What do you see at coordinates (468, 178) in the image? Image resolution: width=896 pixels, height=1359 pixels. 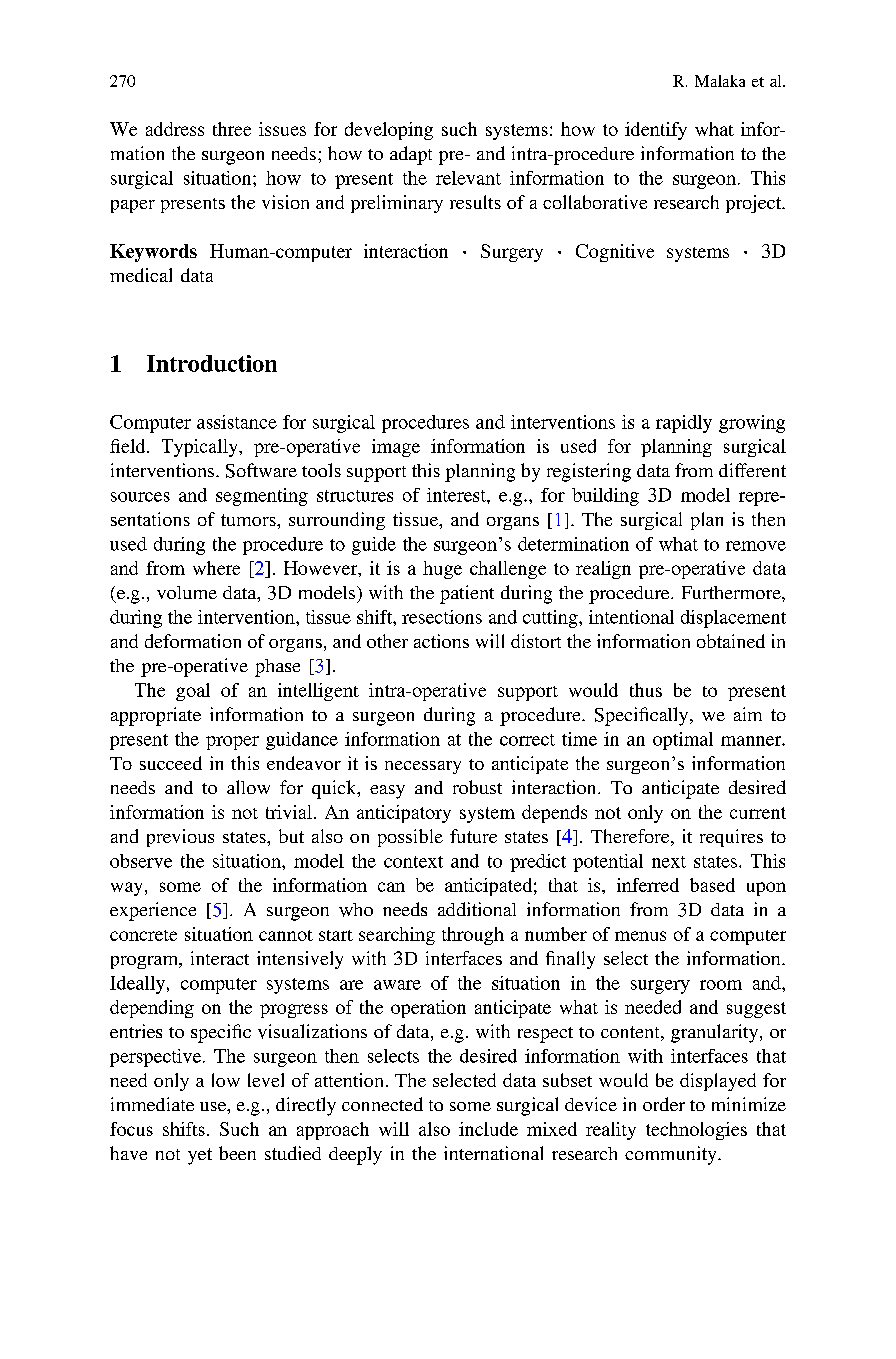 I see `relevant` at bounding box center [468, 178].
